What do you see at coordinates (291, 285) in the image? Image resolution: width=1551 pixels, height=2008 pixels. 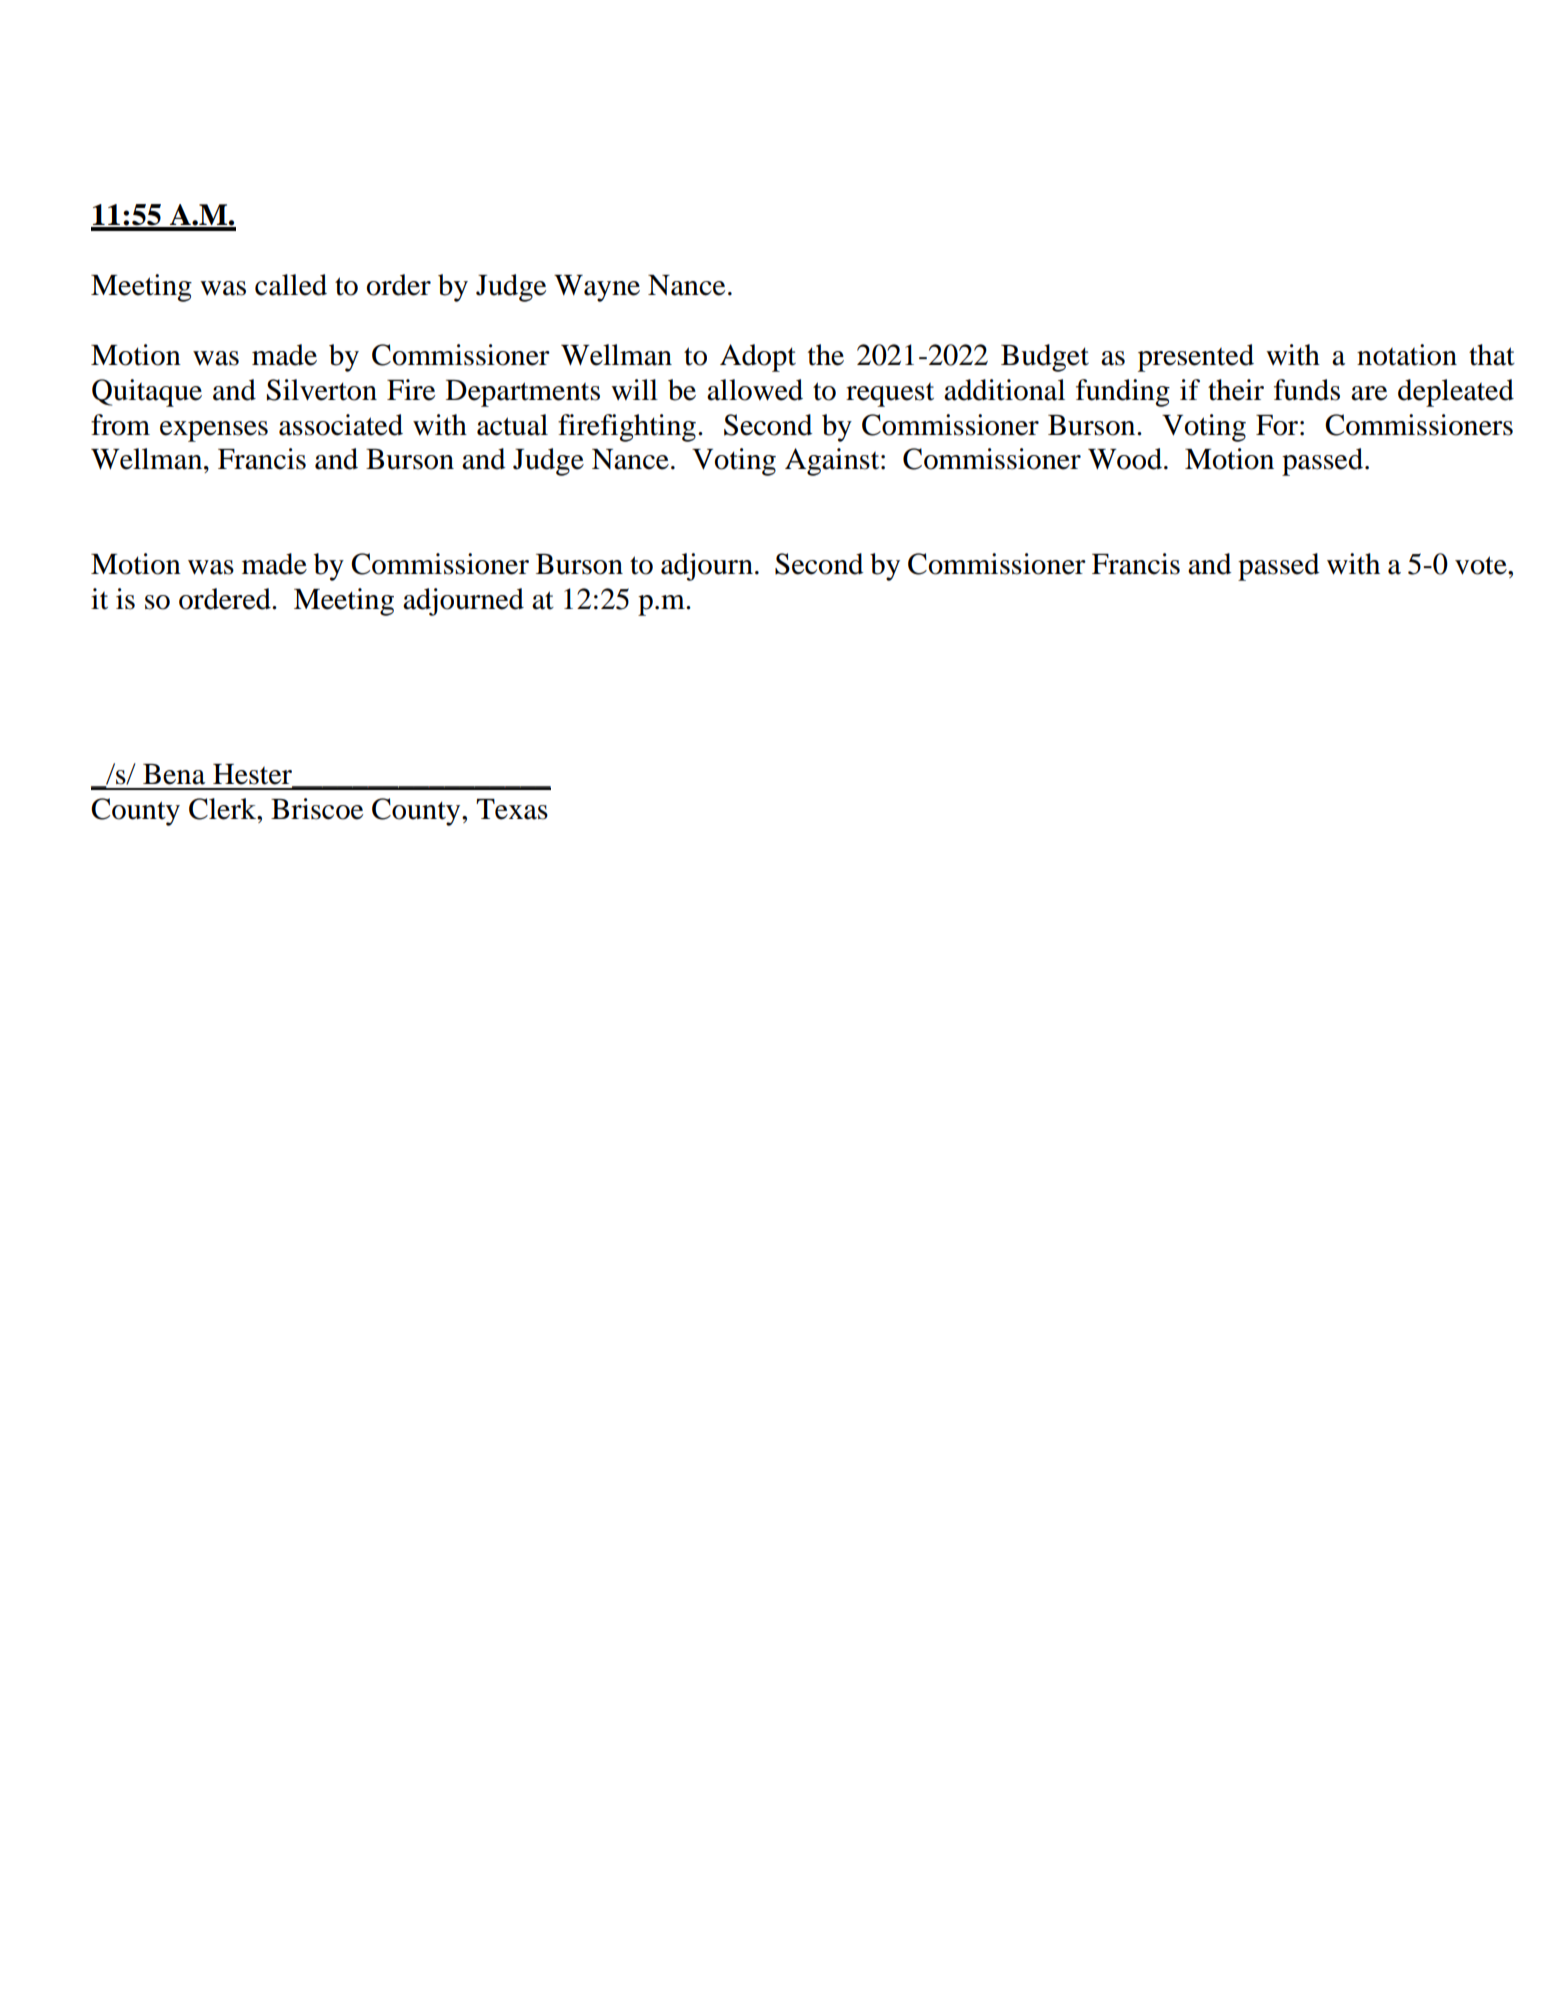 I see `called` at bounding box center [291, 285].
